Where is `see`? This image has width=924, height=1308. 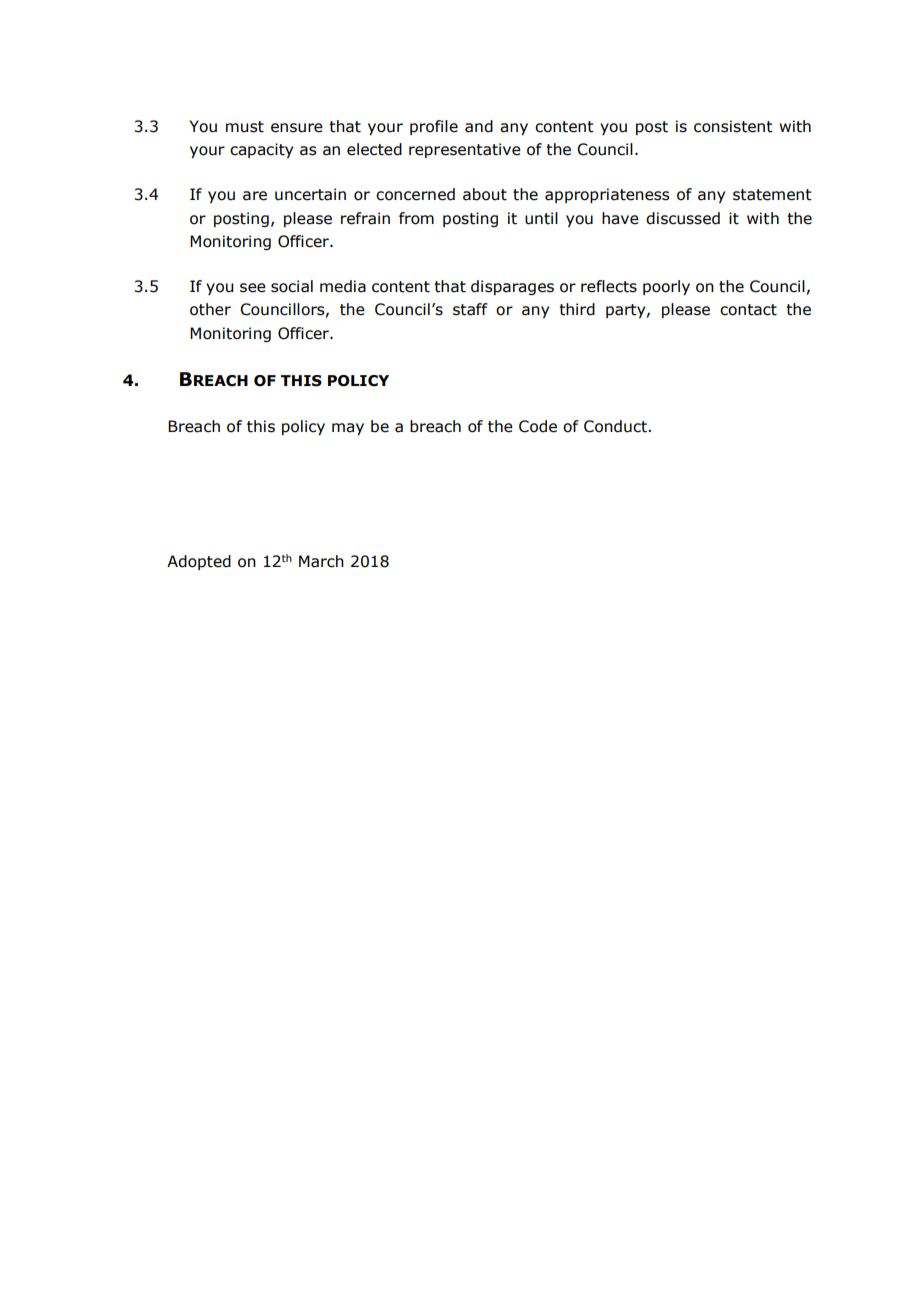
see is located at coordinates (253, 288).
